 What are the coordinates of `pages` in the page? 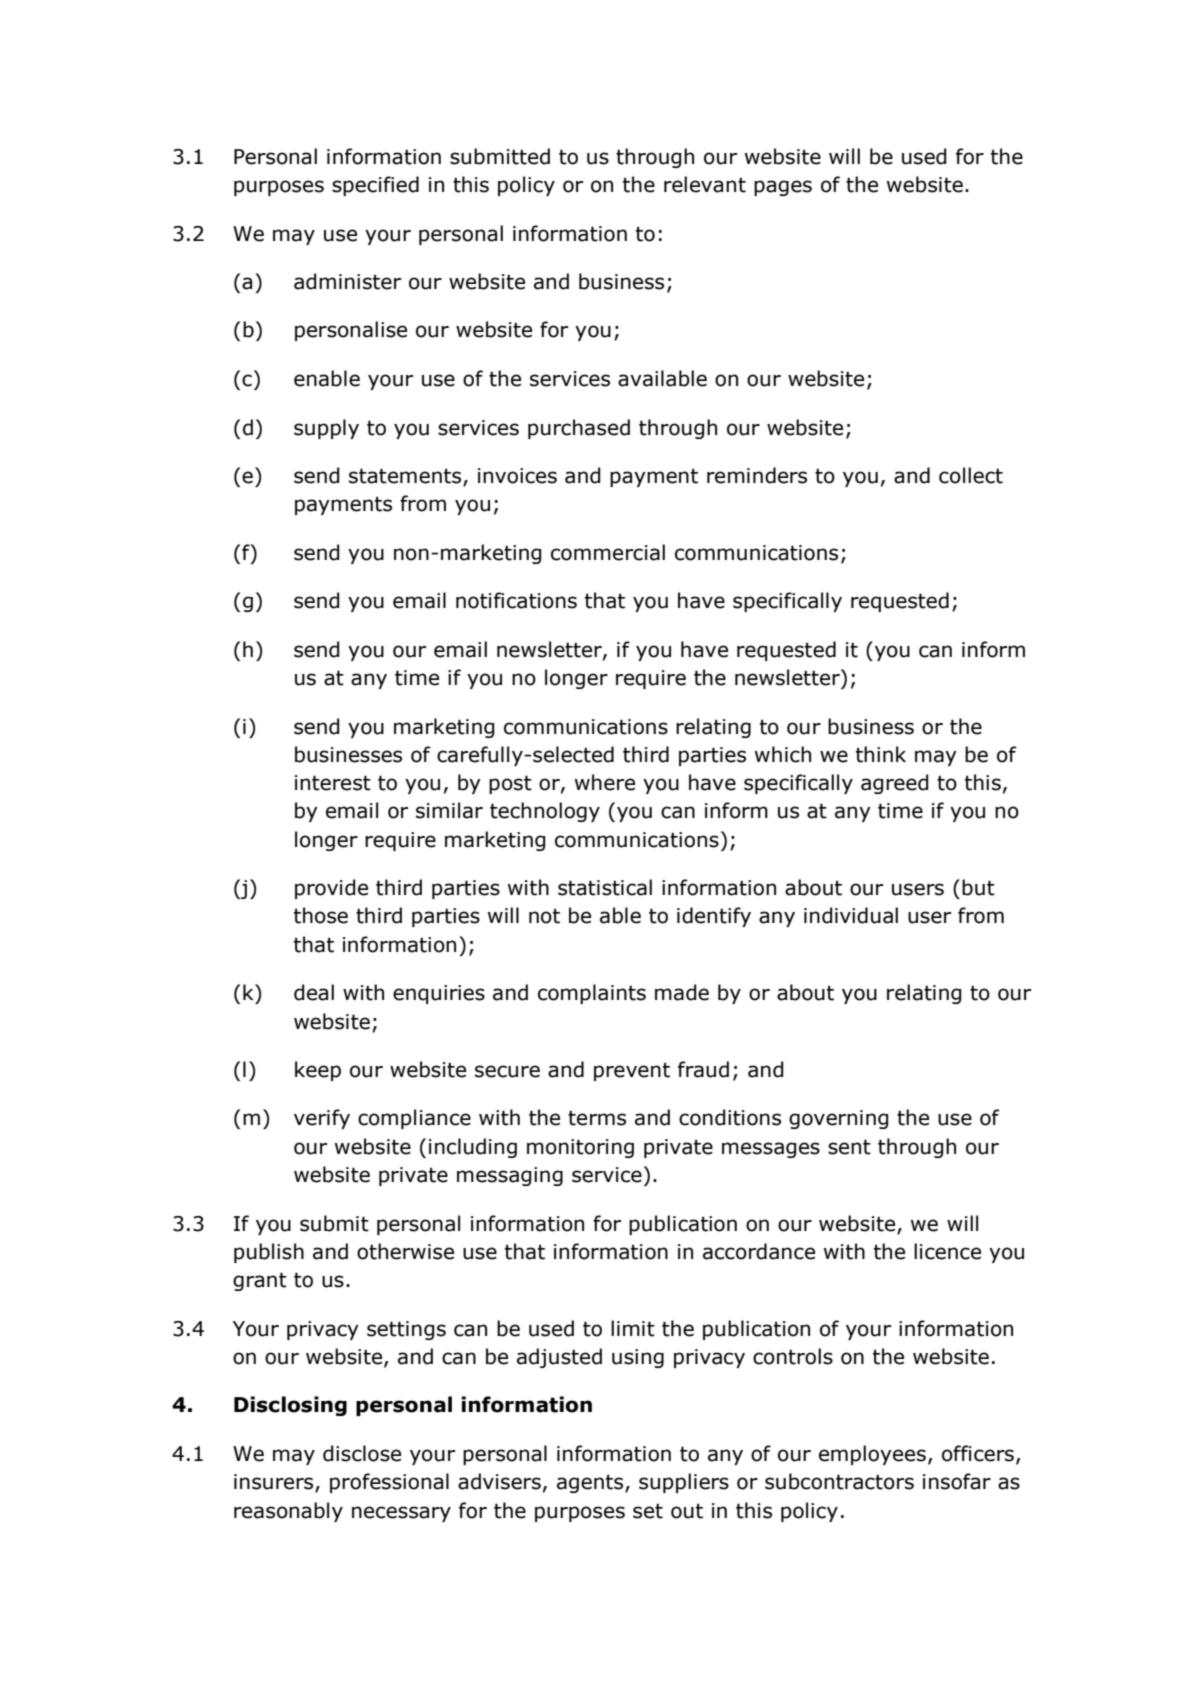 It's located at (783, 188).
